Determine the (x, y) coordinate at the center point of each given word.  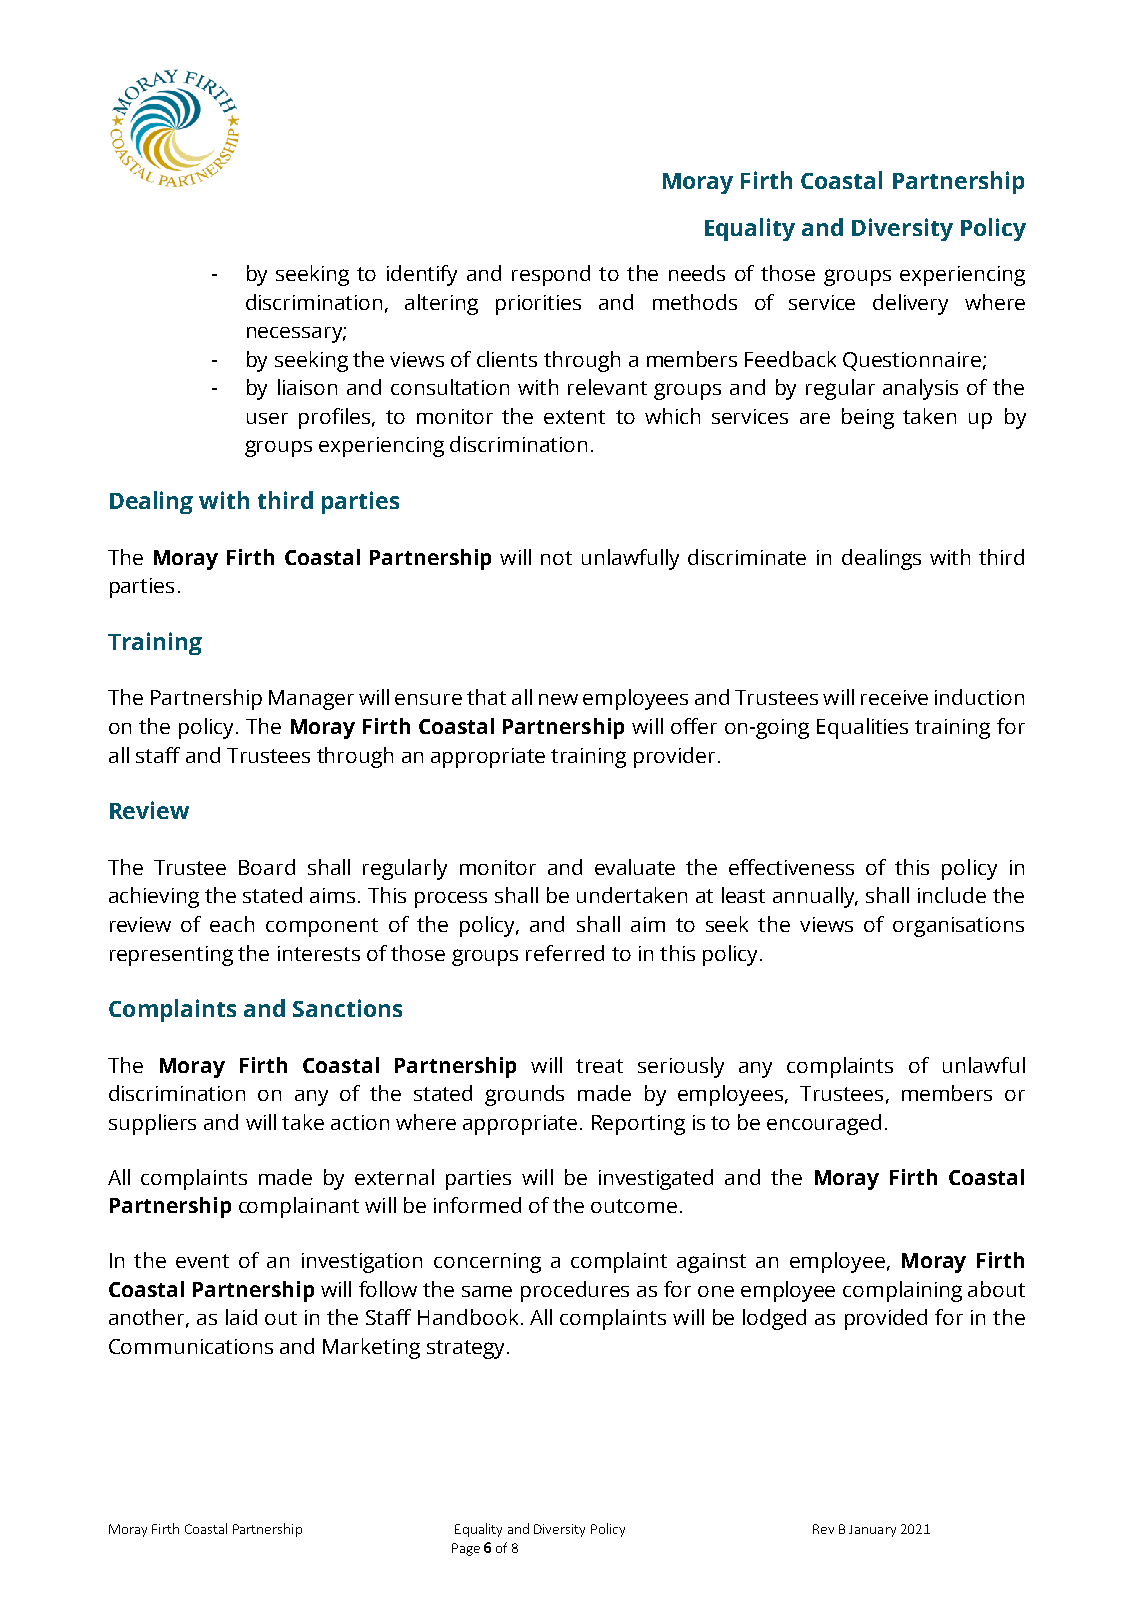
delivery (910, 304)
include (952, 895)
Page (466, 1549)
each (232, 924)
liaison (307, 387)
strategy (467, 1349)
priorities (538, 305)
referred (565, 953)
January (872, 1531)
